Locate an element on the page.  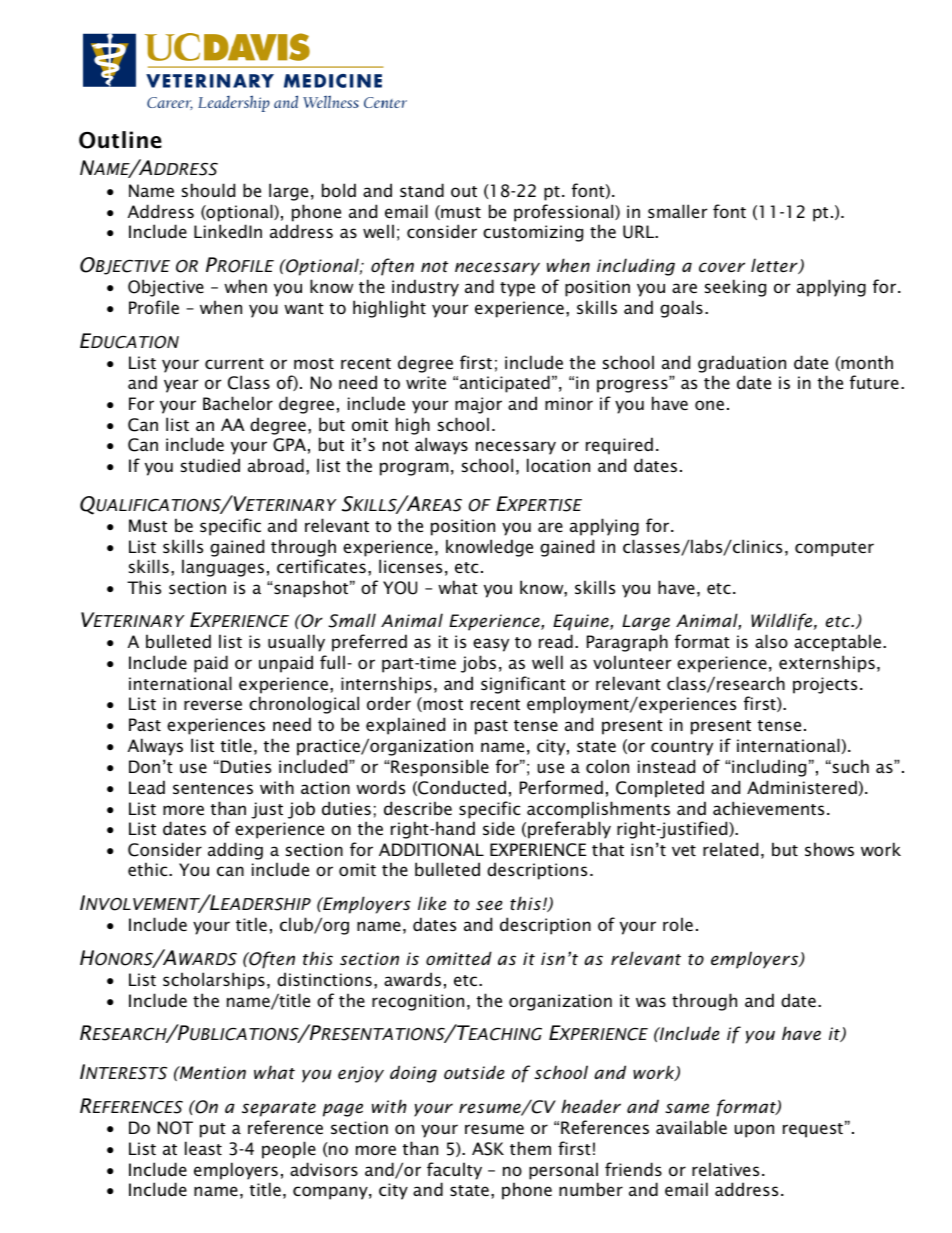
like is located at coordinates (432, 903).
